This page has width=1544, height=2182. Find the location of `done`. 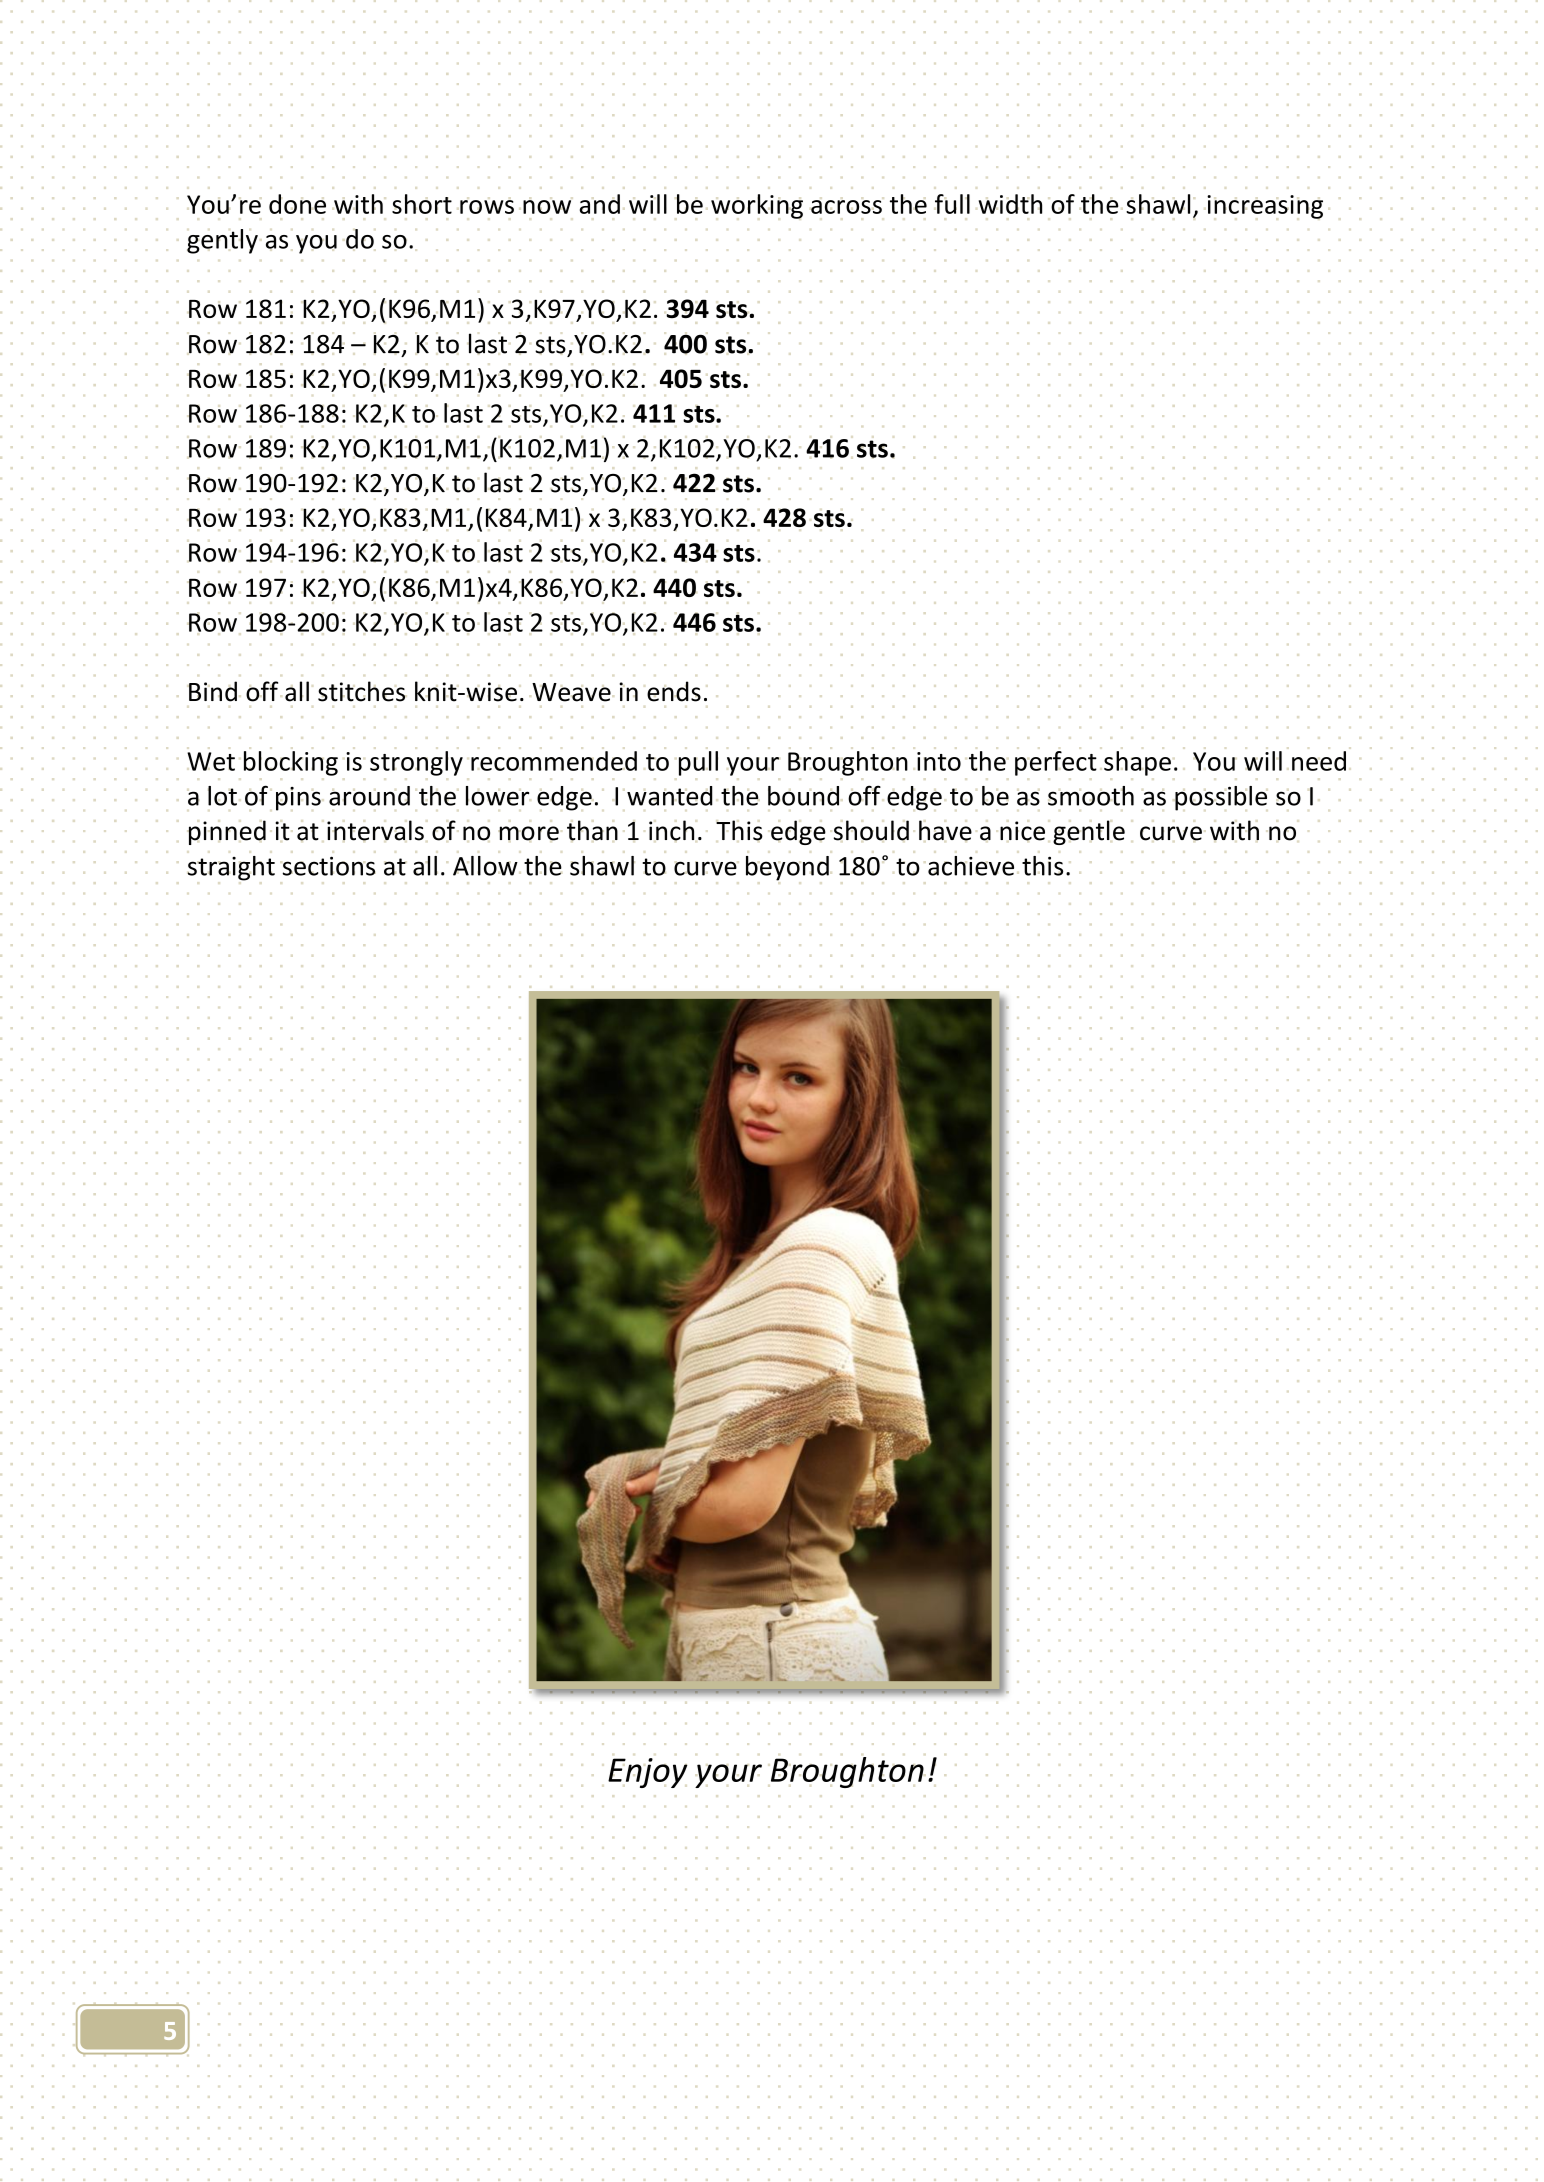

done is located at coordinates (297, 204).
